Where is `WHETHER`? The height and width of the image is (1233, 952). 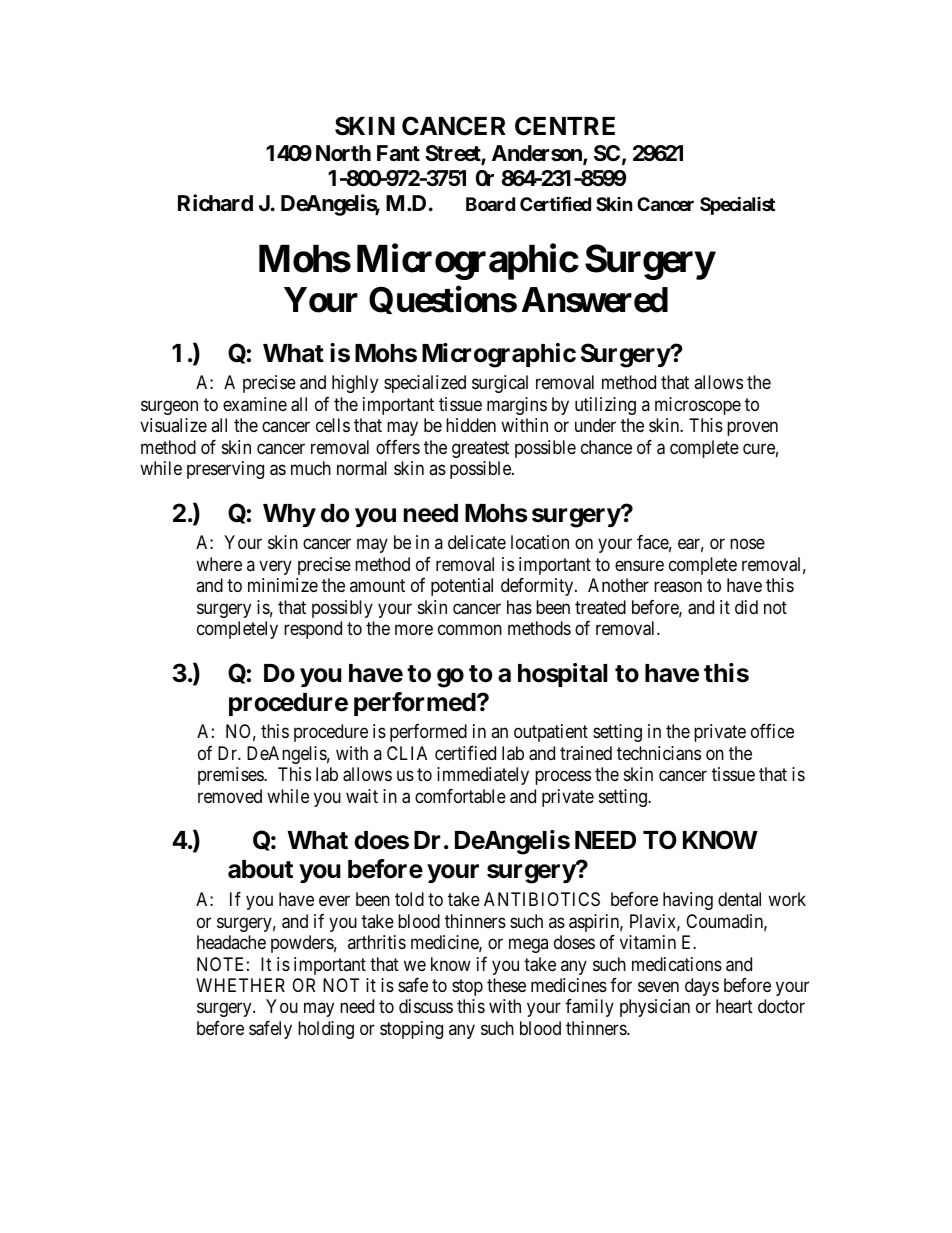 WHETHER is located at coordinates (240, 985).
